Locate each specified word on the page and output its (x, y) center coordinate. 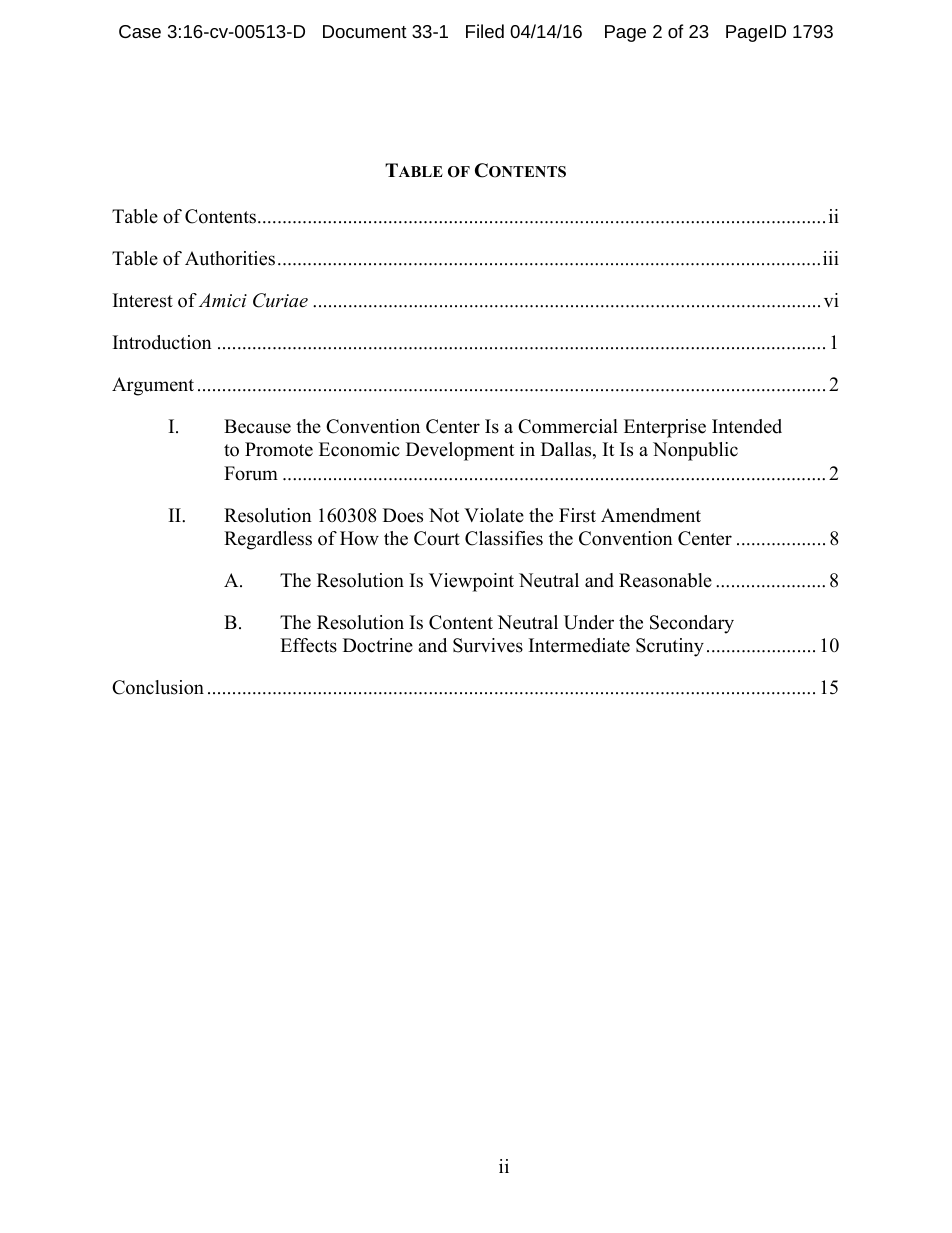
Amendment (651, 515)
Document (365, 31)
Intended (747, 426)
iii (831, 258)
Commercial (568, 426)
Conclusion (158, 687)
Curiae (280, 300)
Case (140, 31)
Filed (485, 31)
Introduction (162, 342)
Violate (494, 515)
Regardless (268, 540)
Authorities (230, 258)
